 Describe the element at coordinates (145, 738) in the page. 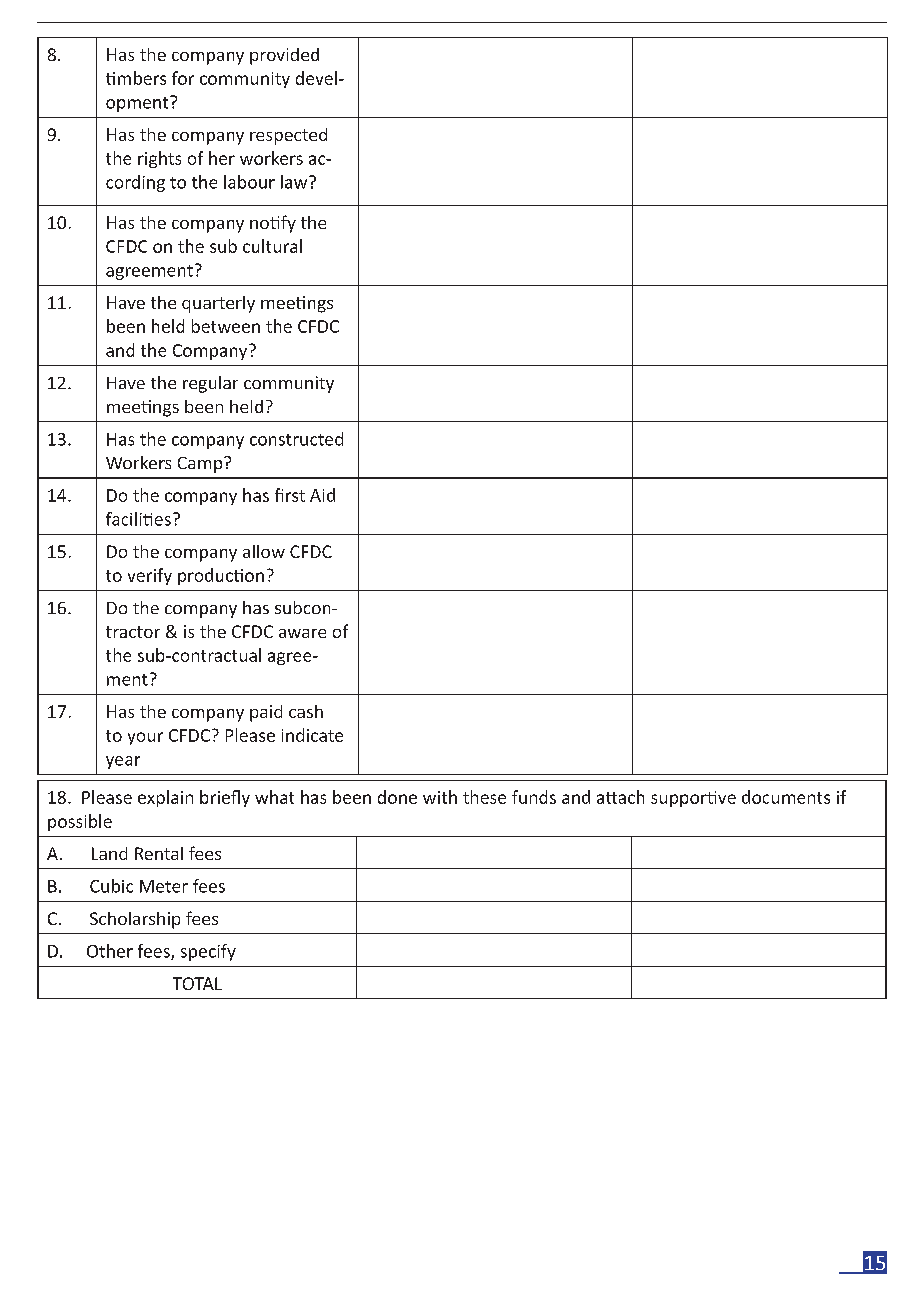

I see `your` at that location.
